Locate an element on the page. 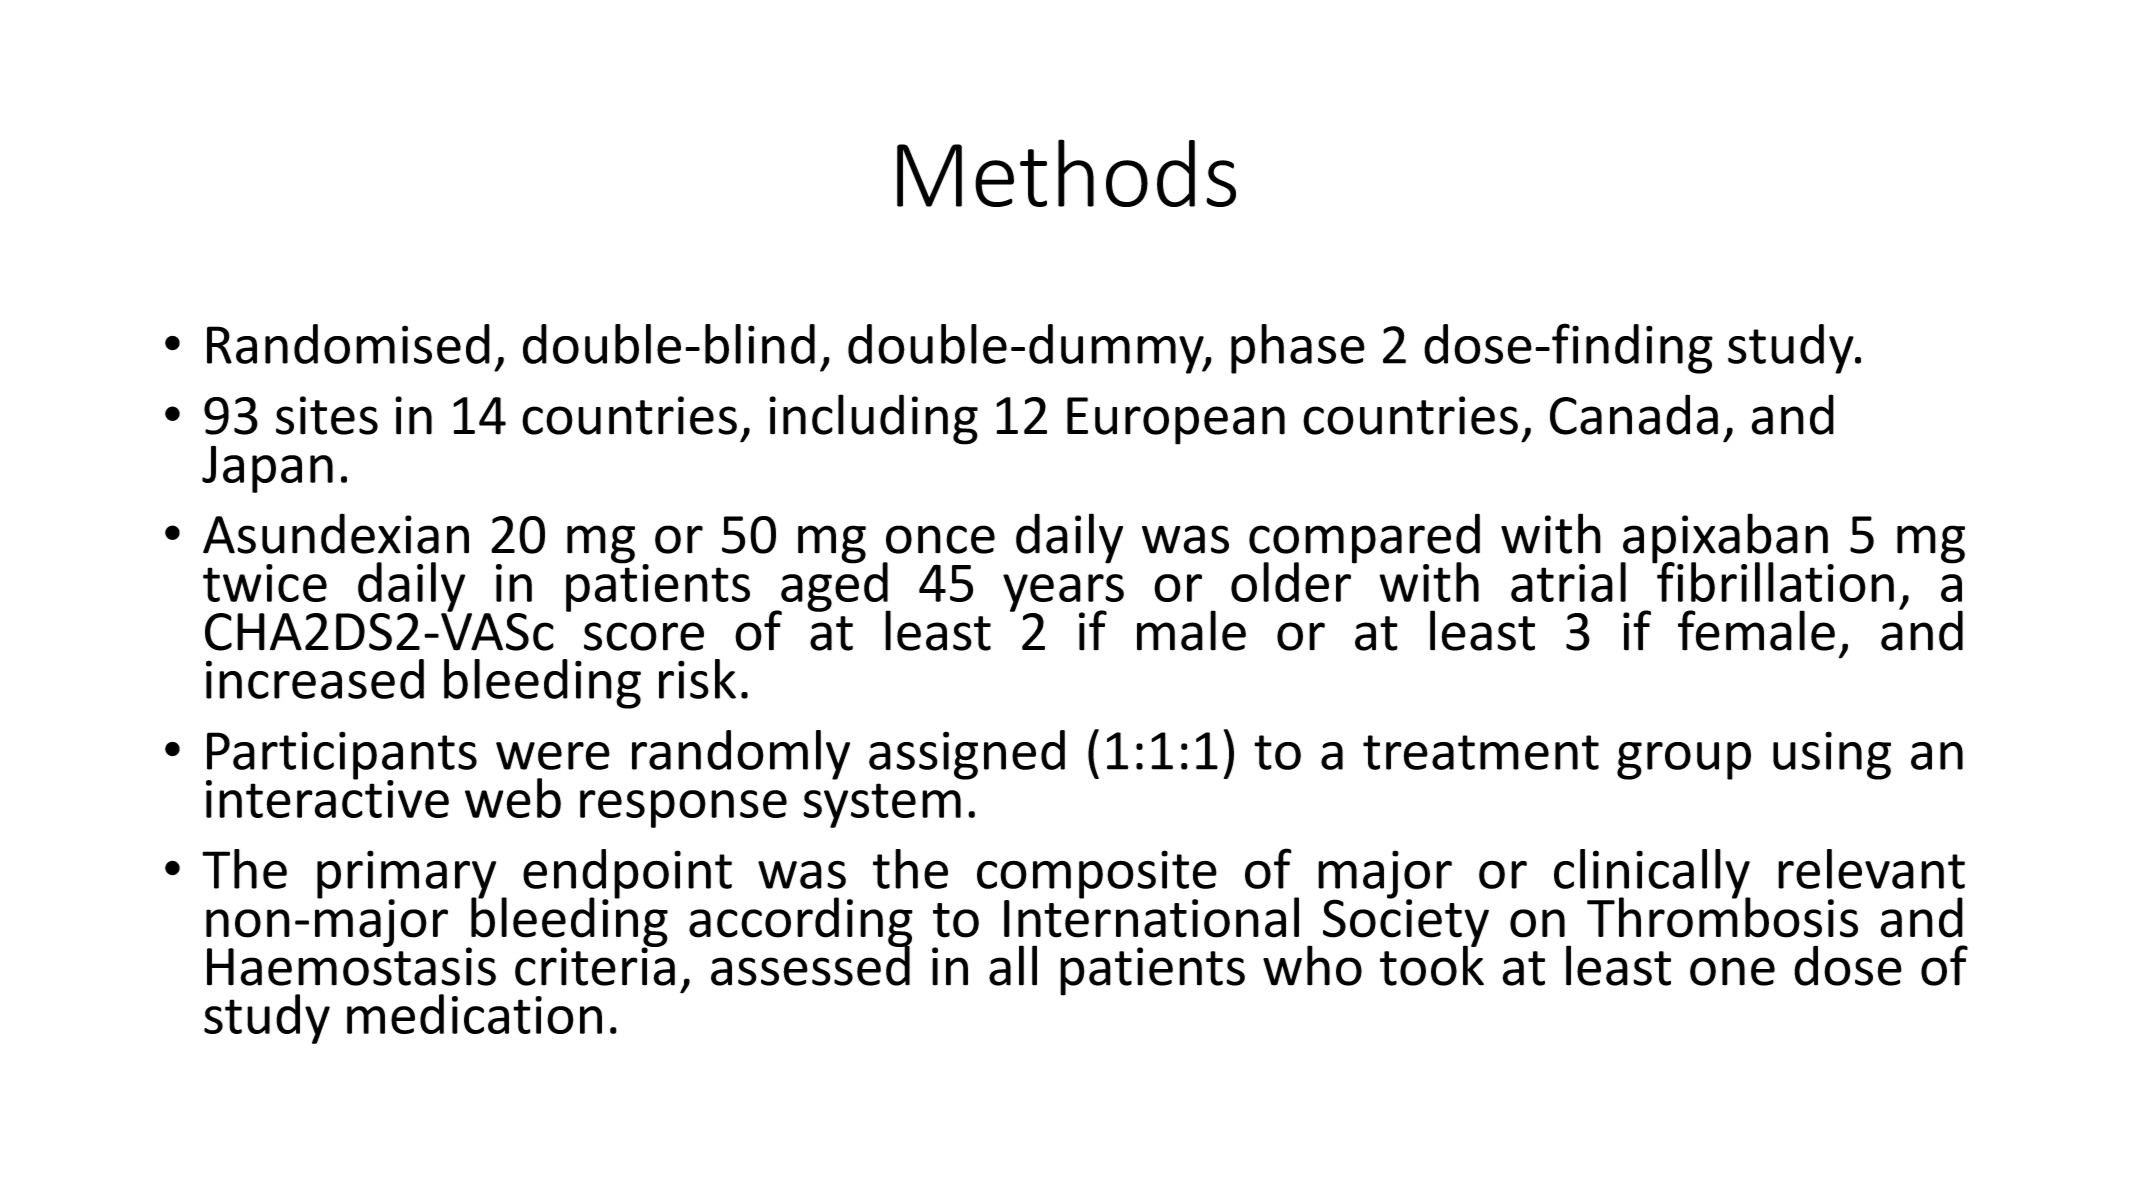  composite is located at coordinates (1097, 875).
